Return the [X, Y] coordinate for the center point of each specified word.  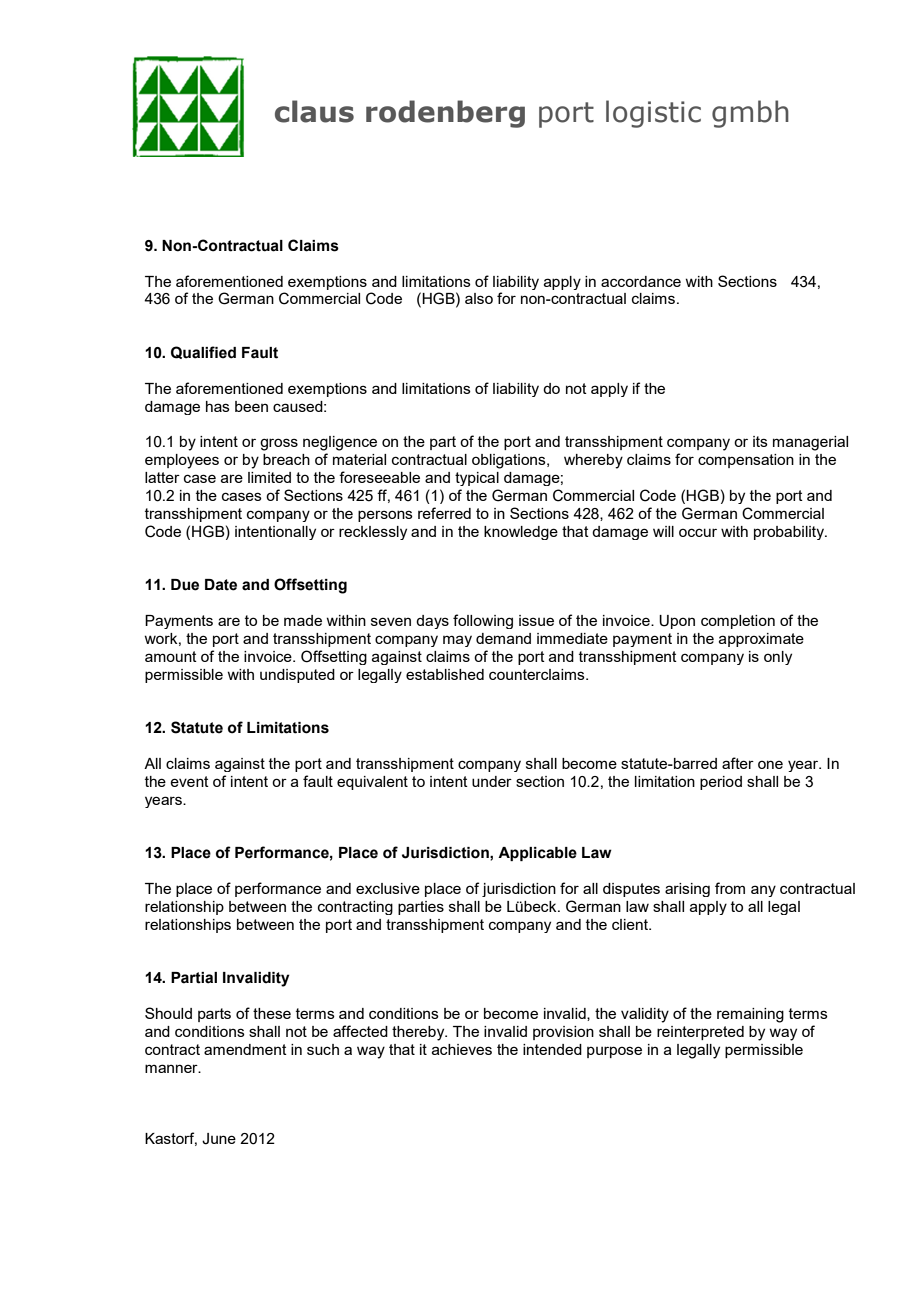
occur [698, 532]
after [738, 763]
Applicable [537, 854]
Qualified [203, 352]
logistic [653, 114]
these [272, 1013]
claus [314, 111]
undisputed [297, 676]
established [445, 674]
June [219, 1139]
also [479, 298]
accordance [641, 281]
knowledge [521, 533]
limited [269, 477]
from [730, 888]
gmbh [750, 114]
